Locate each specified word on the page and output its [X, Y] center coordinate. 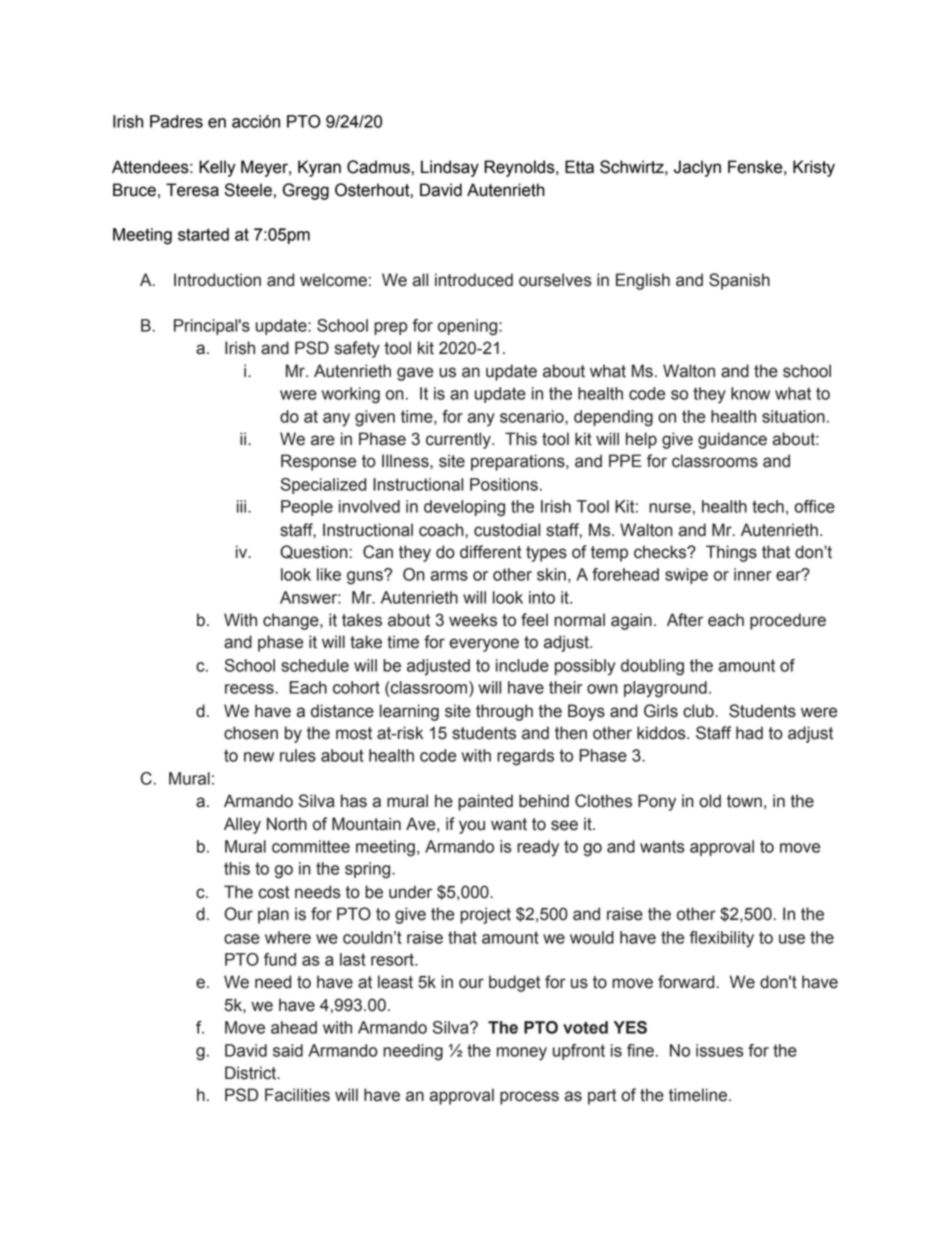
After [685, 620]
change [292, 621]
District [252, 1073]
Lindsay [450, 168]
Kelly [217, 168]
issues [720, 1050]
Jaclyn [697, 168]
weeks [473, 620]
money [522, 1054]
